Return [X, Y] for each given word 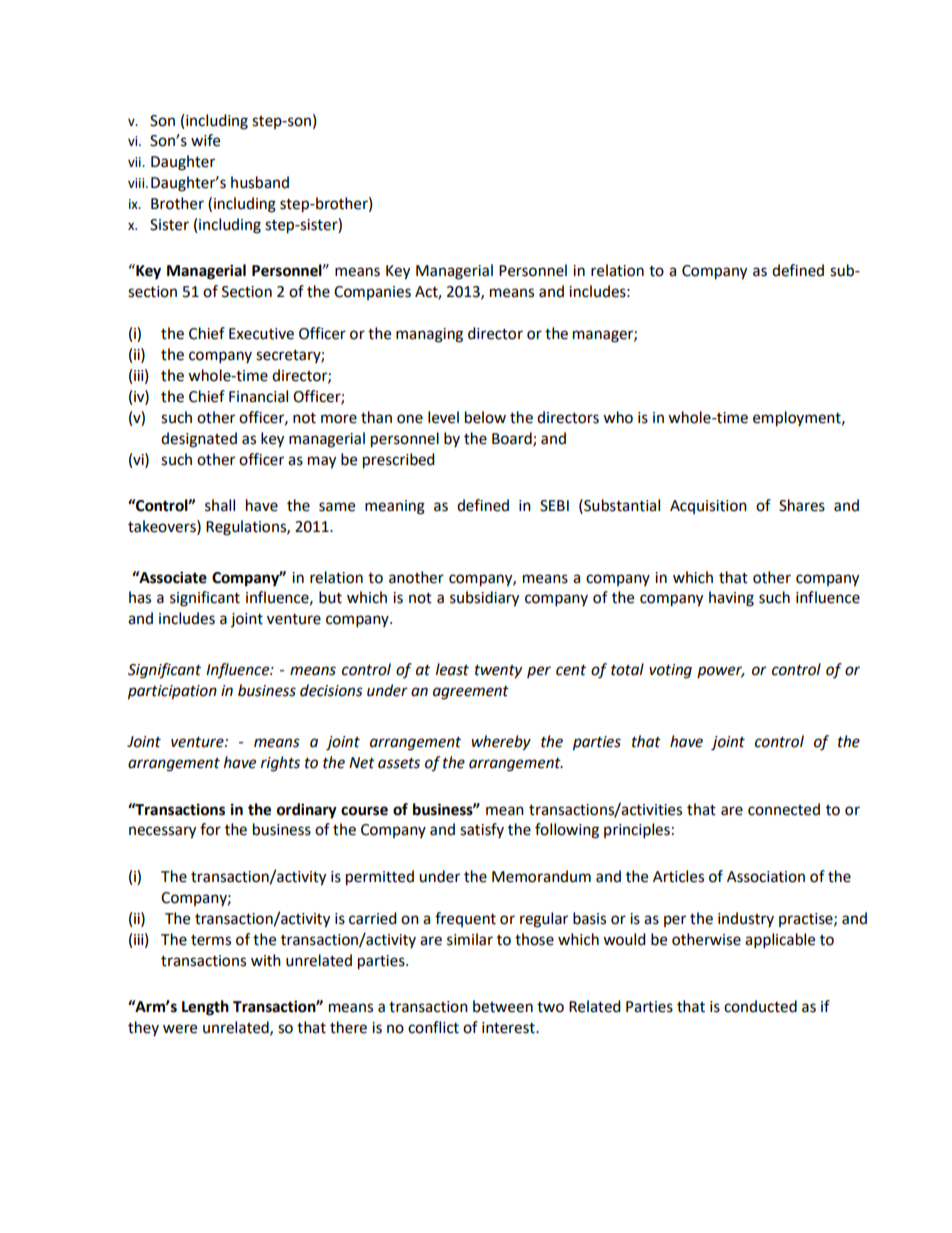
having [731, 599]
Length [205, 1008]
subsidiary [484, 599]
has [140, 597]
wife [205, 140]
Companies [372, 293]
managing [429, 335]
